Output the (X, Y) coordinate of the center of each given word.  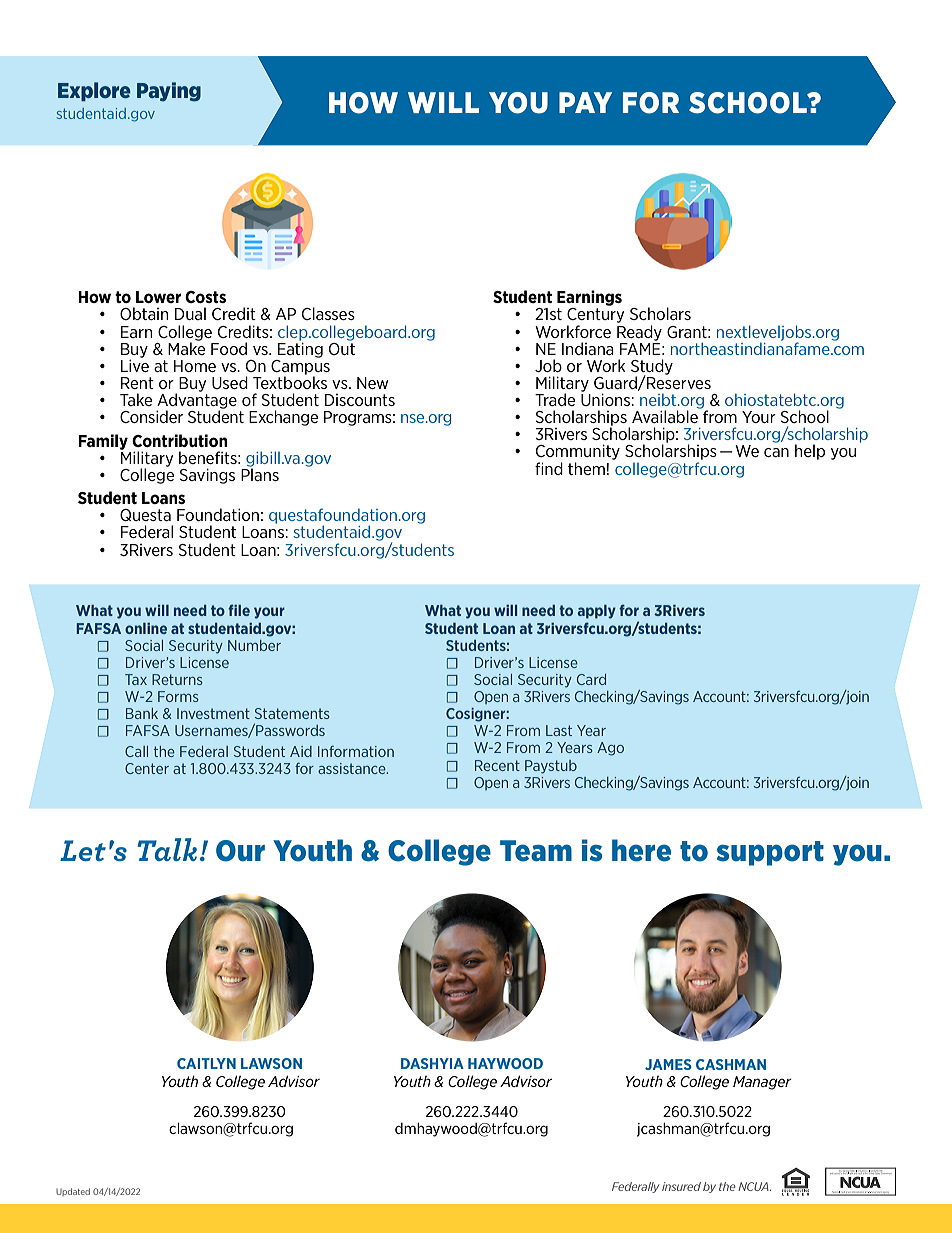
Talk (167, 849)
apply (597, 612)
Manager (762, 1083)
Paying (169, 92)
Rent (137, 383)
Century (595, 317)
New (373, 383)
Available (666, 415)
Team (536, 851)
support (770, 853)
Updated (73, 1192)
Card (591, 679)
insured (681, 1186)
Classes (328, 313)
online (146, 628)
